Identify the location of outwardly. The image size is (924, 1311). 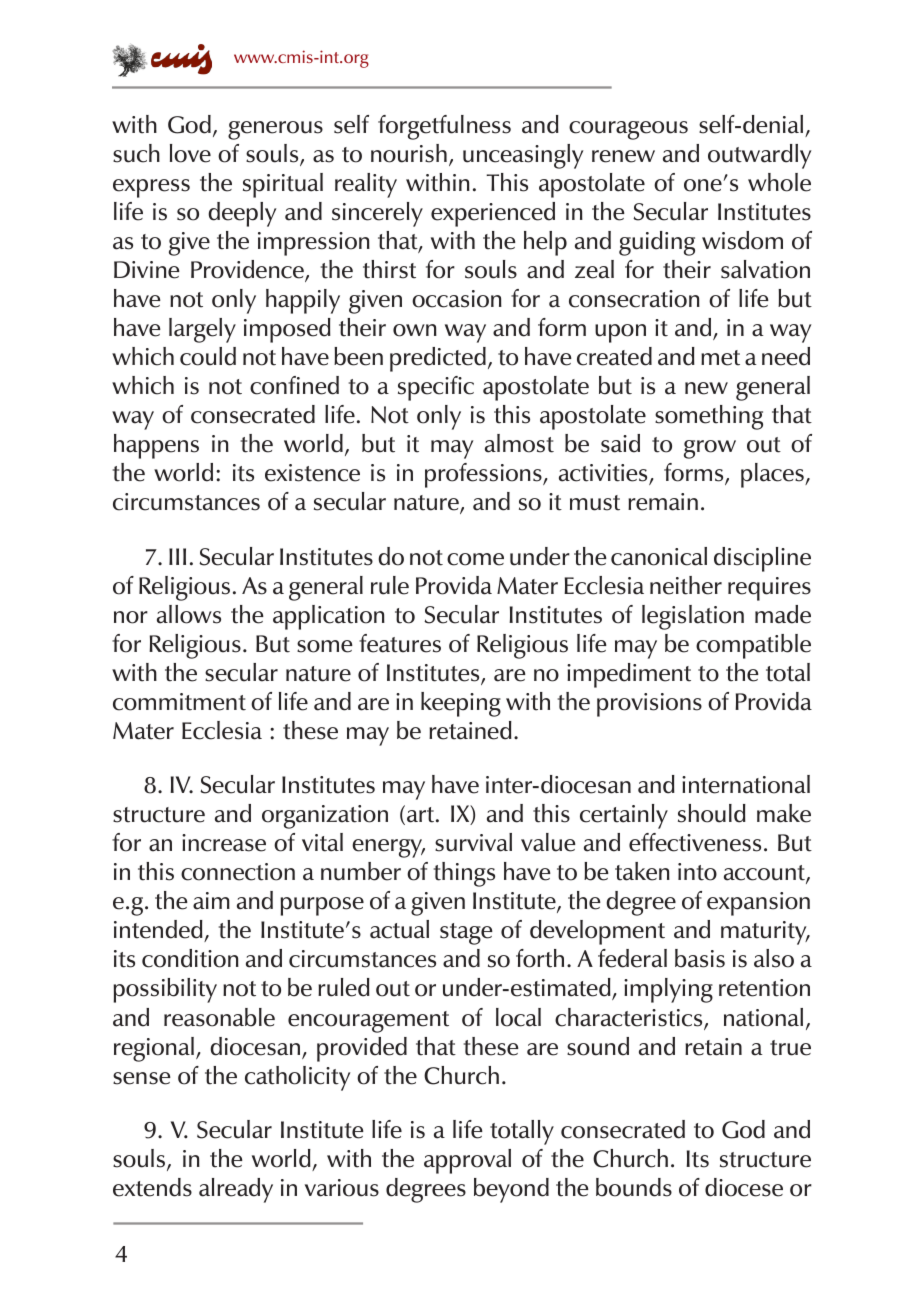
(760, 156).
